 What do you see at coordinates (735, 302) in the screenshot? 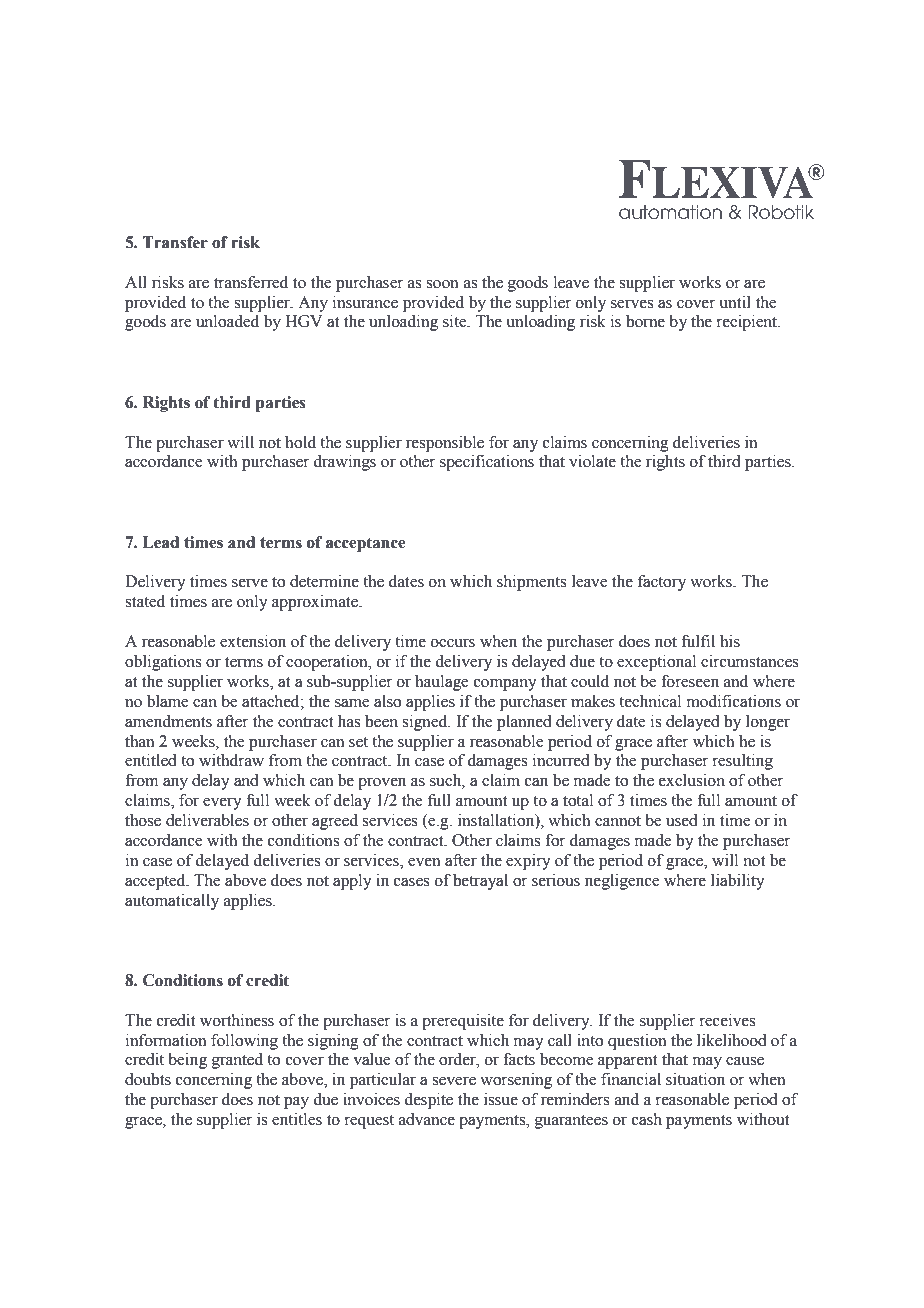
I see `until` at bounding box center [735, 302].
